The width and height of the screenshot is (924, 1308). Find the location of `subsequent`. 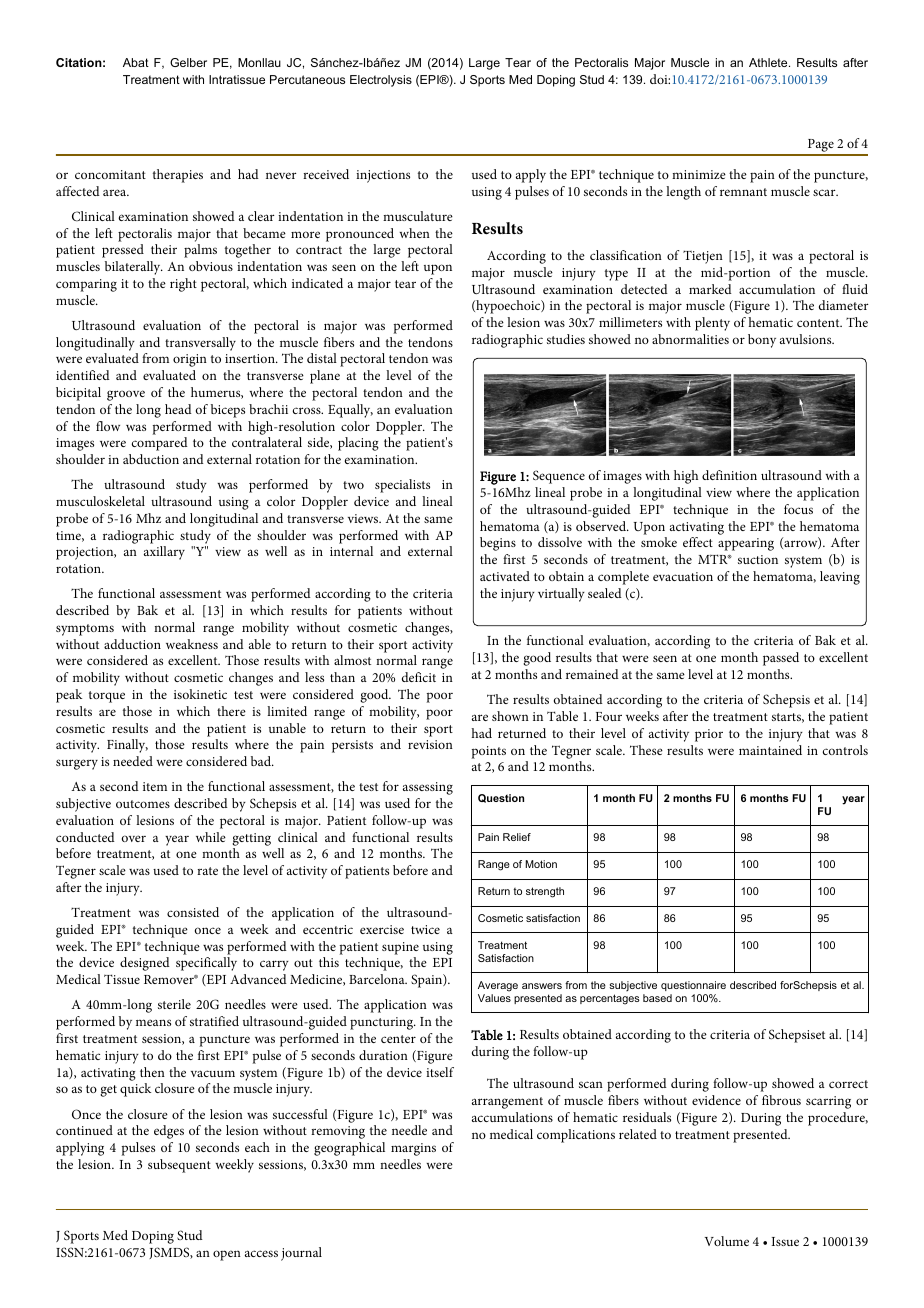

subsequent is located at coordinates (179, 1166).
